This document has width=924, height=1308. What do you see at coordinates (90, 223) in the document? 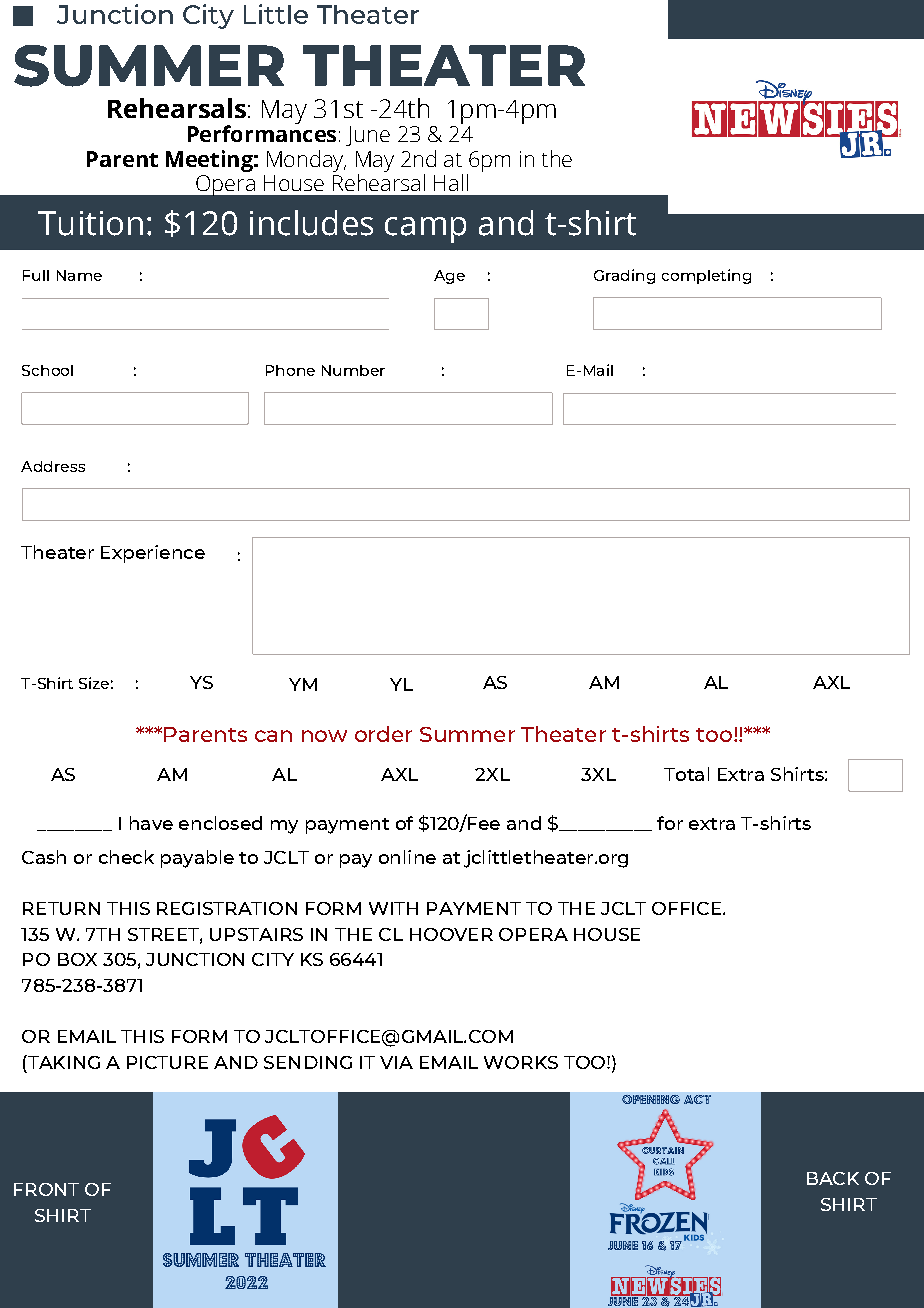
I see `Tuition` at bounding box center [90, 223].
